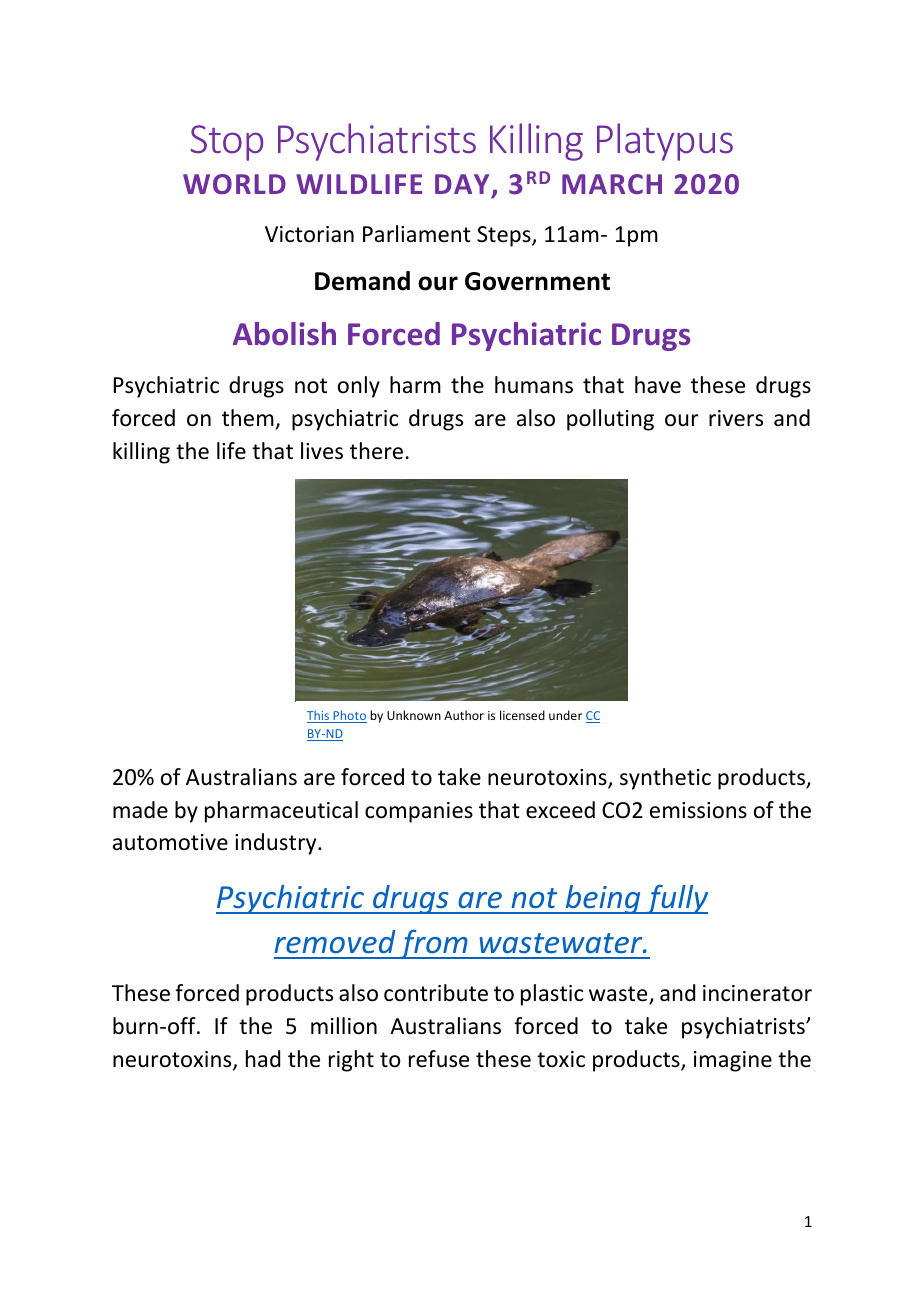 This document has height=1308, width=924. I want to click on companies, so click(419, 812).
